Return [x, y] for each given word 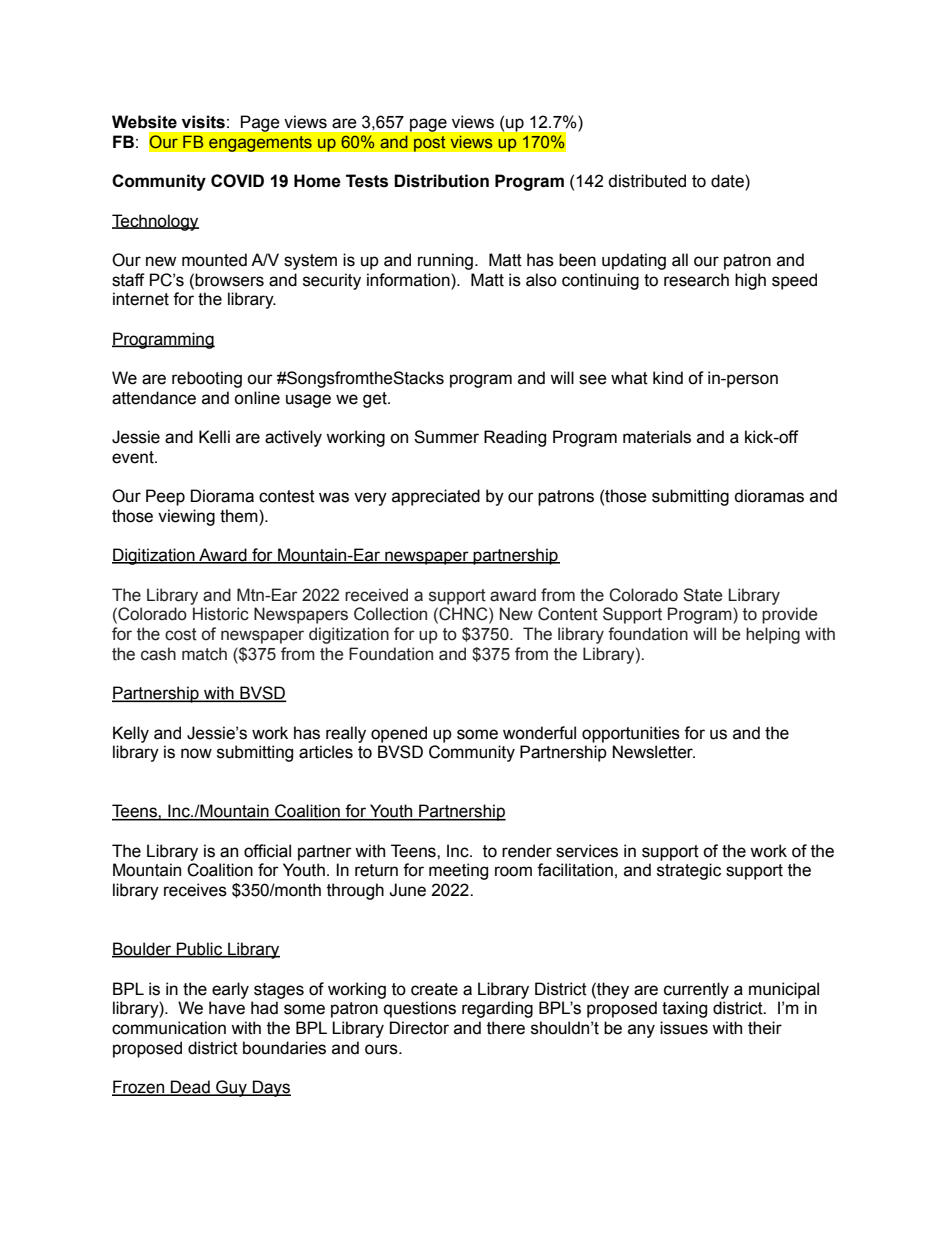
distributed [647, 181]
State [702, 595]
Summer [446, 437]
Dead [190, 1088]
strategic [689, 871]
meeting [458, 871]
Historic [221, 614]
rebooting [207, 379]
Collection [390, 614]
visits [203, 122]
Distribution [441, 181]
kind [668, 378]
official [267, 851]
